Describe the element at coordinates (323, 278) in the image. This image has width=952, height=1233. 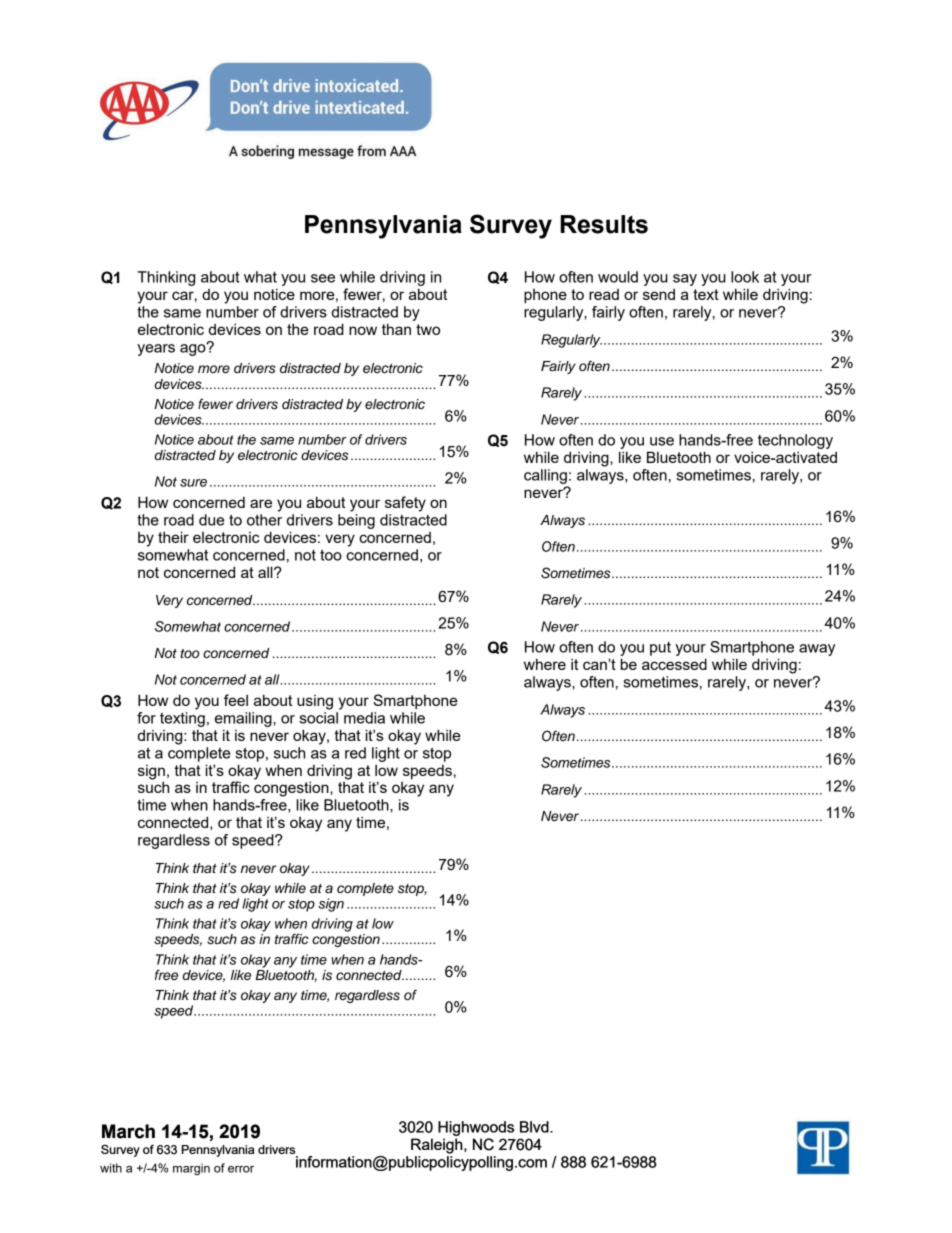
I see `see` at that location.
